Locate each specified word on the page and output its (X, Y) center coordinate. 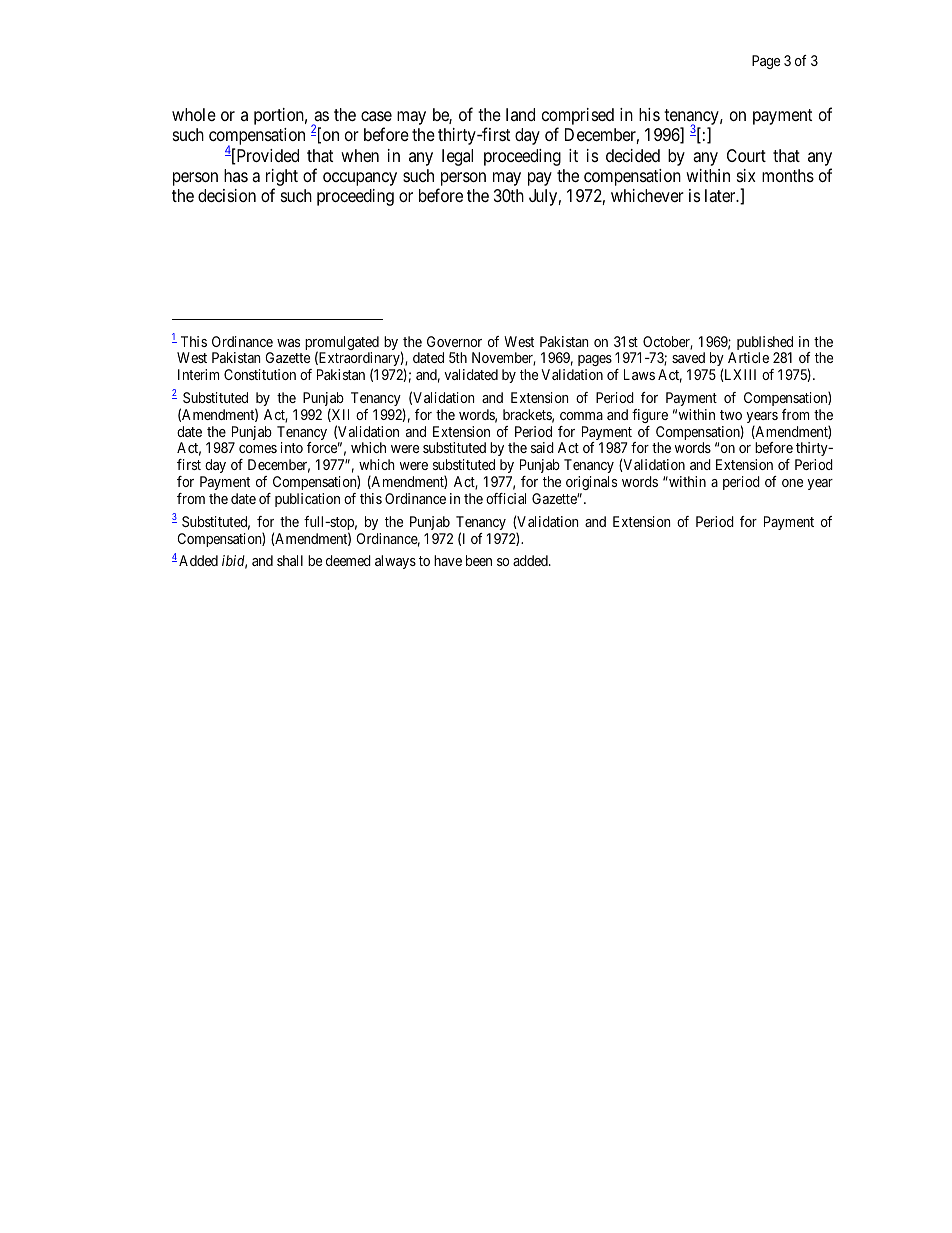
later (721, 196)
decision (227, 195)
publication (307, 500)
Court (746, 155)
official (506, 498)
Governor (454, 341)
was (288, 343)
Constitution (260, 374)
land (520, 114)
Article (748, 357)
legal (457, 157)
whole (194, 114)
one (792, 483)
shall (290, 560)
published (765, 344)
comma (581, 416)
